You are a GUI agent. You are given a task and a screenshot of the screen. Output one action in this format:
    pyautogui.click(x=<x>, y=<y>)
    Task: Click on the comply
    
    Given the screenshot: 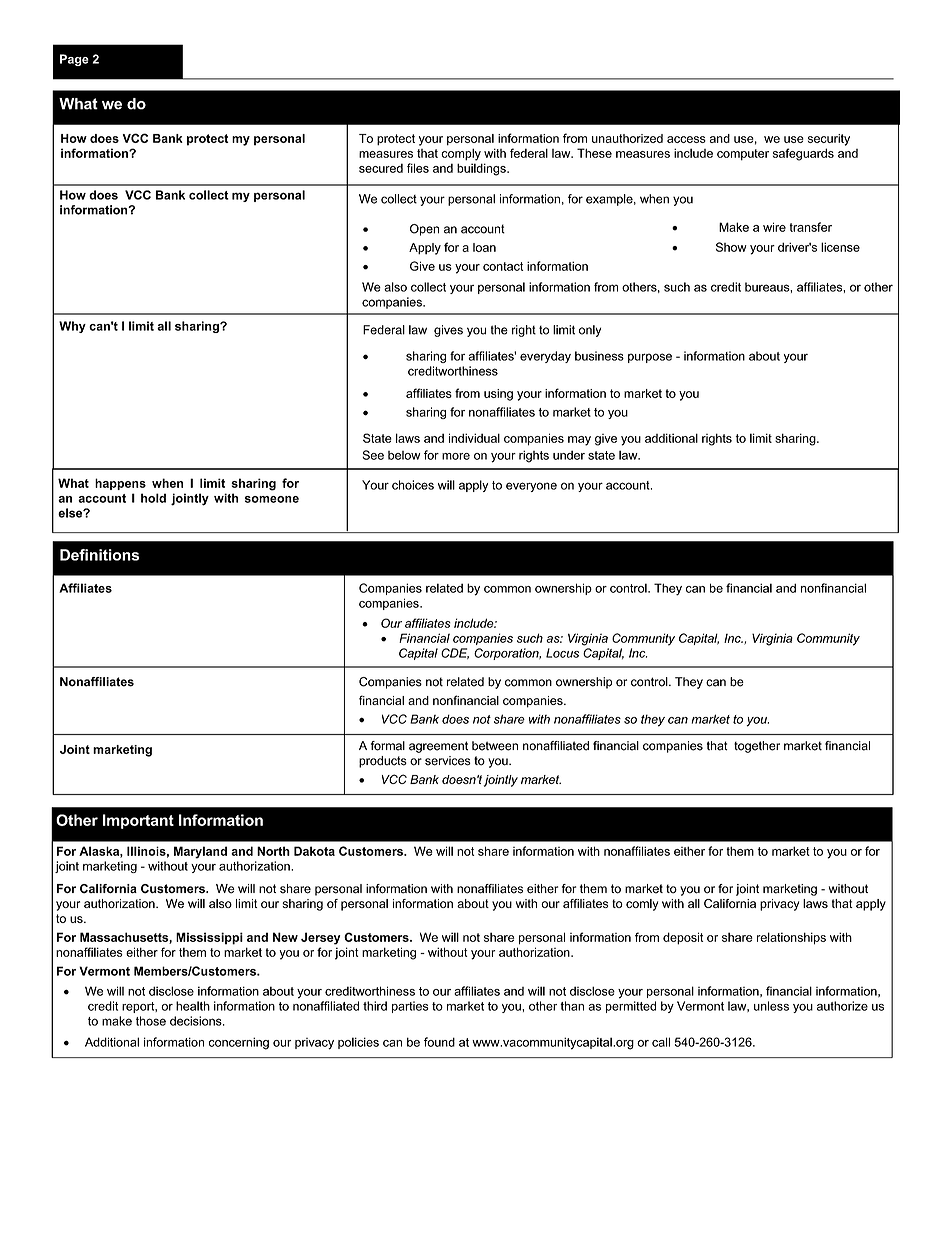 What is the action you would take?
    pyautogui.click(x=461, y=154)
